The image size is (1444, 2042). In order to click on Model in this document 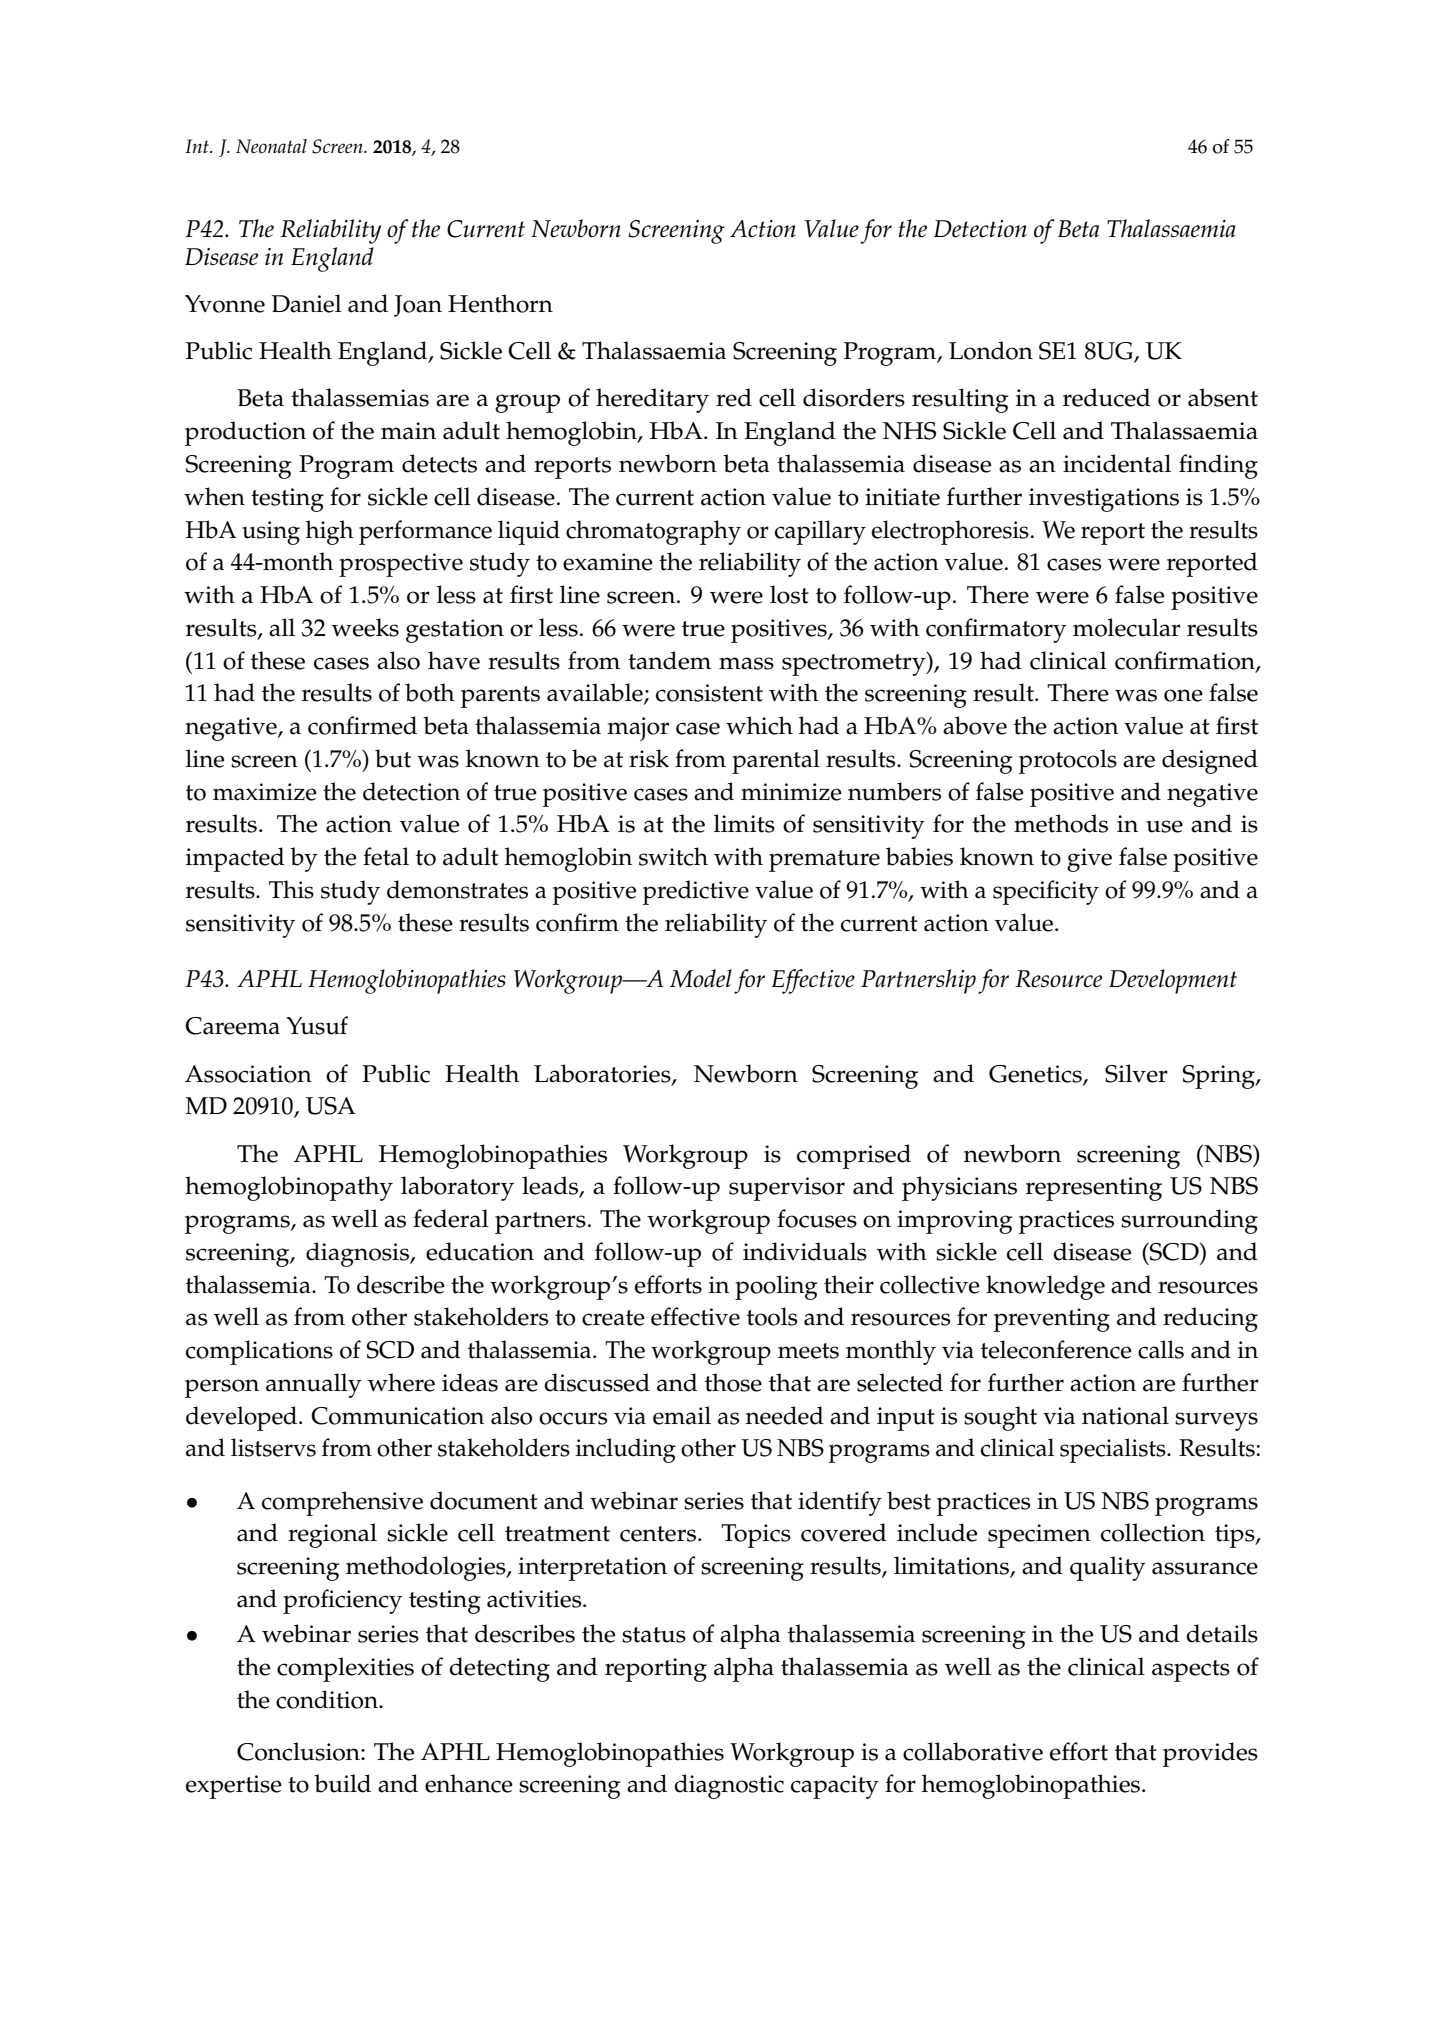, I will do `click(701, 978)`.
